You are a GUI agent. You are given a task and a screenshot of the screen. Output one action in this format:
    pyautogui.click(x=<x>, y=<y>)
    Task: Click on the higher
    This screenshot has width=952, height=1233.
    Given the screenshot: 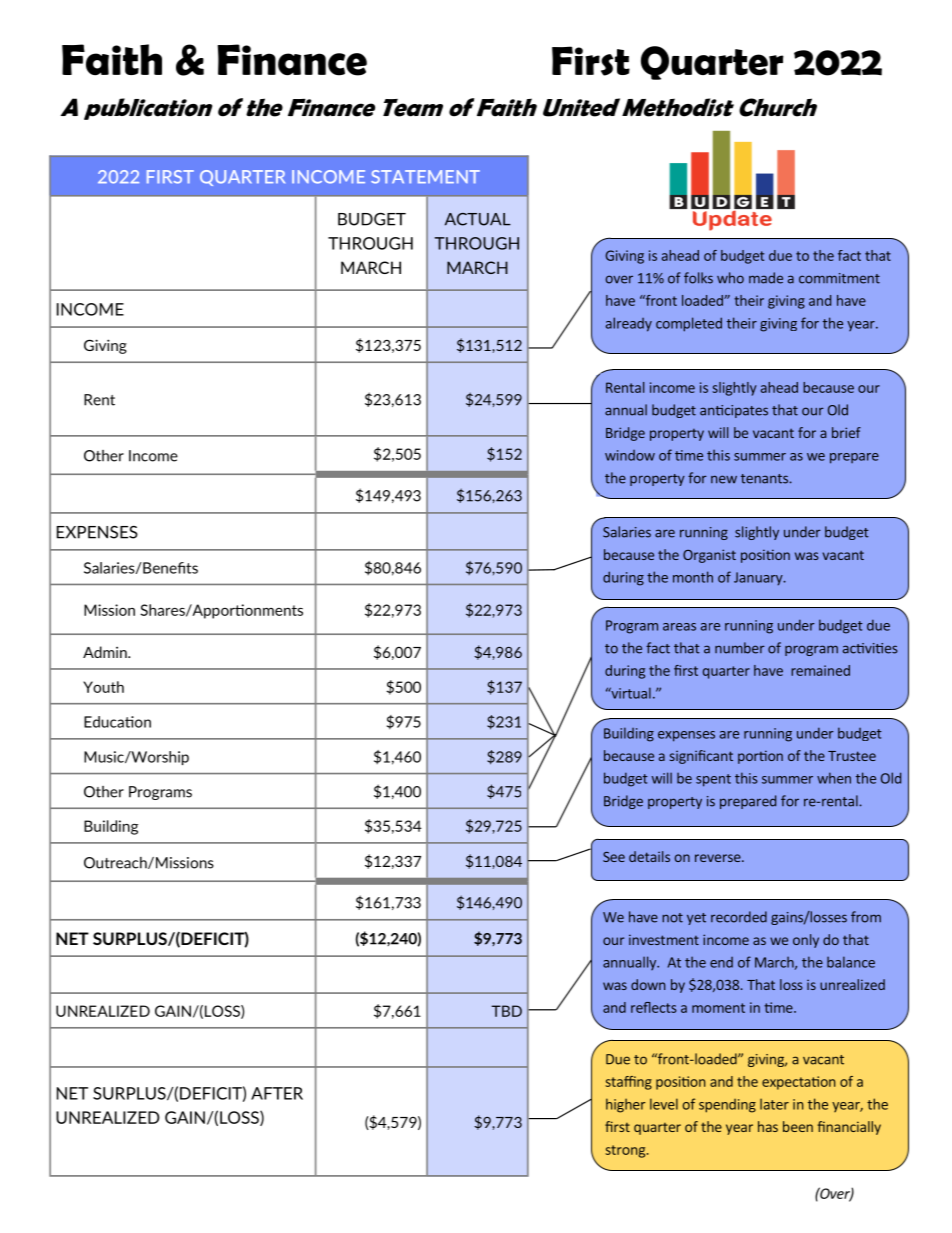 What is the action you would take?
    pyautogui.click(x=626, y=1105)
